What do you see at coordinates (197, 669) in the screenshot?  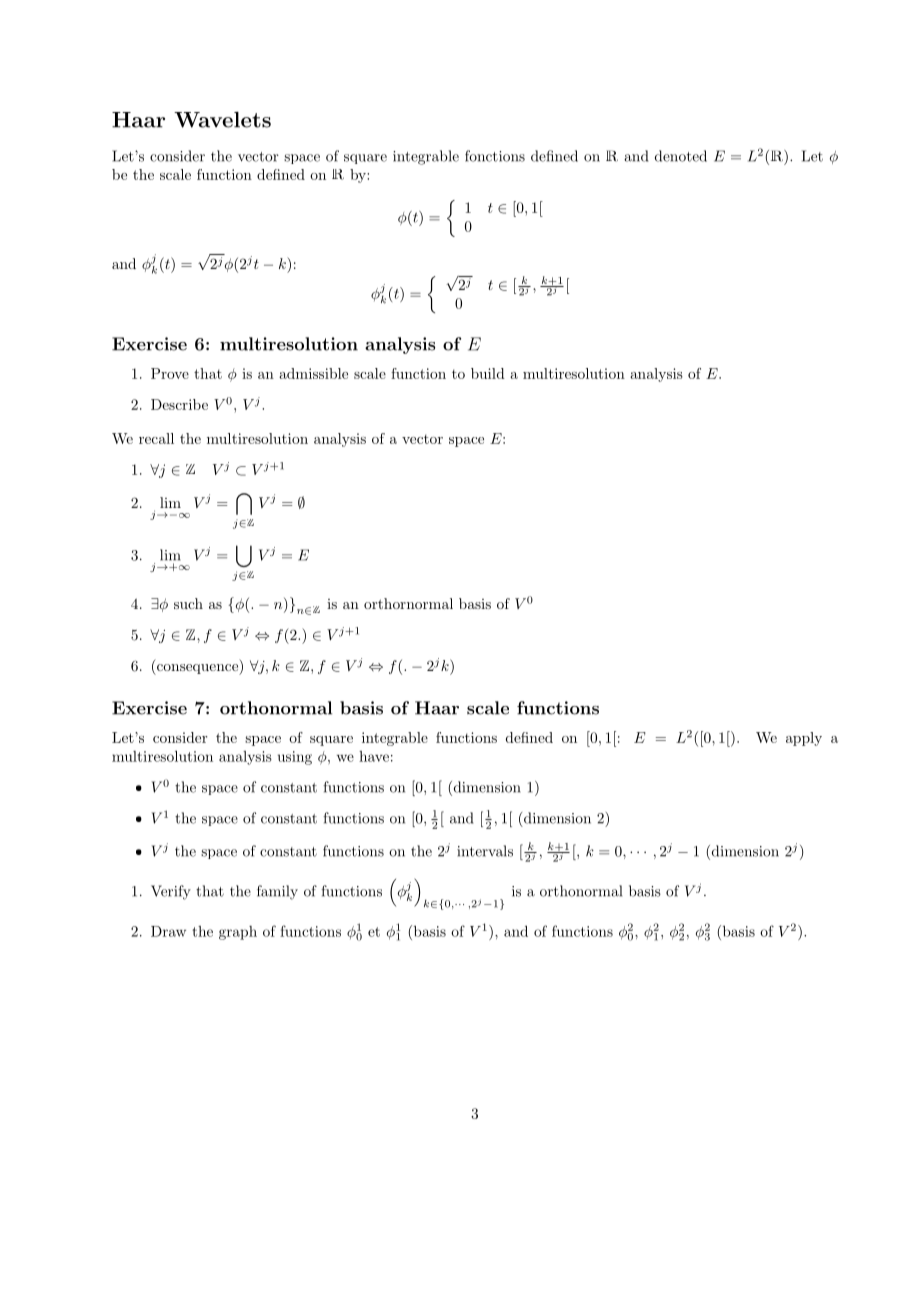 I see `consequence` at bounding box center [197, 669].
